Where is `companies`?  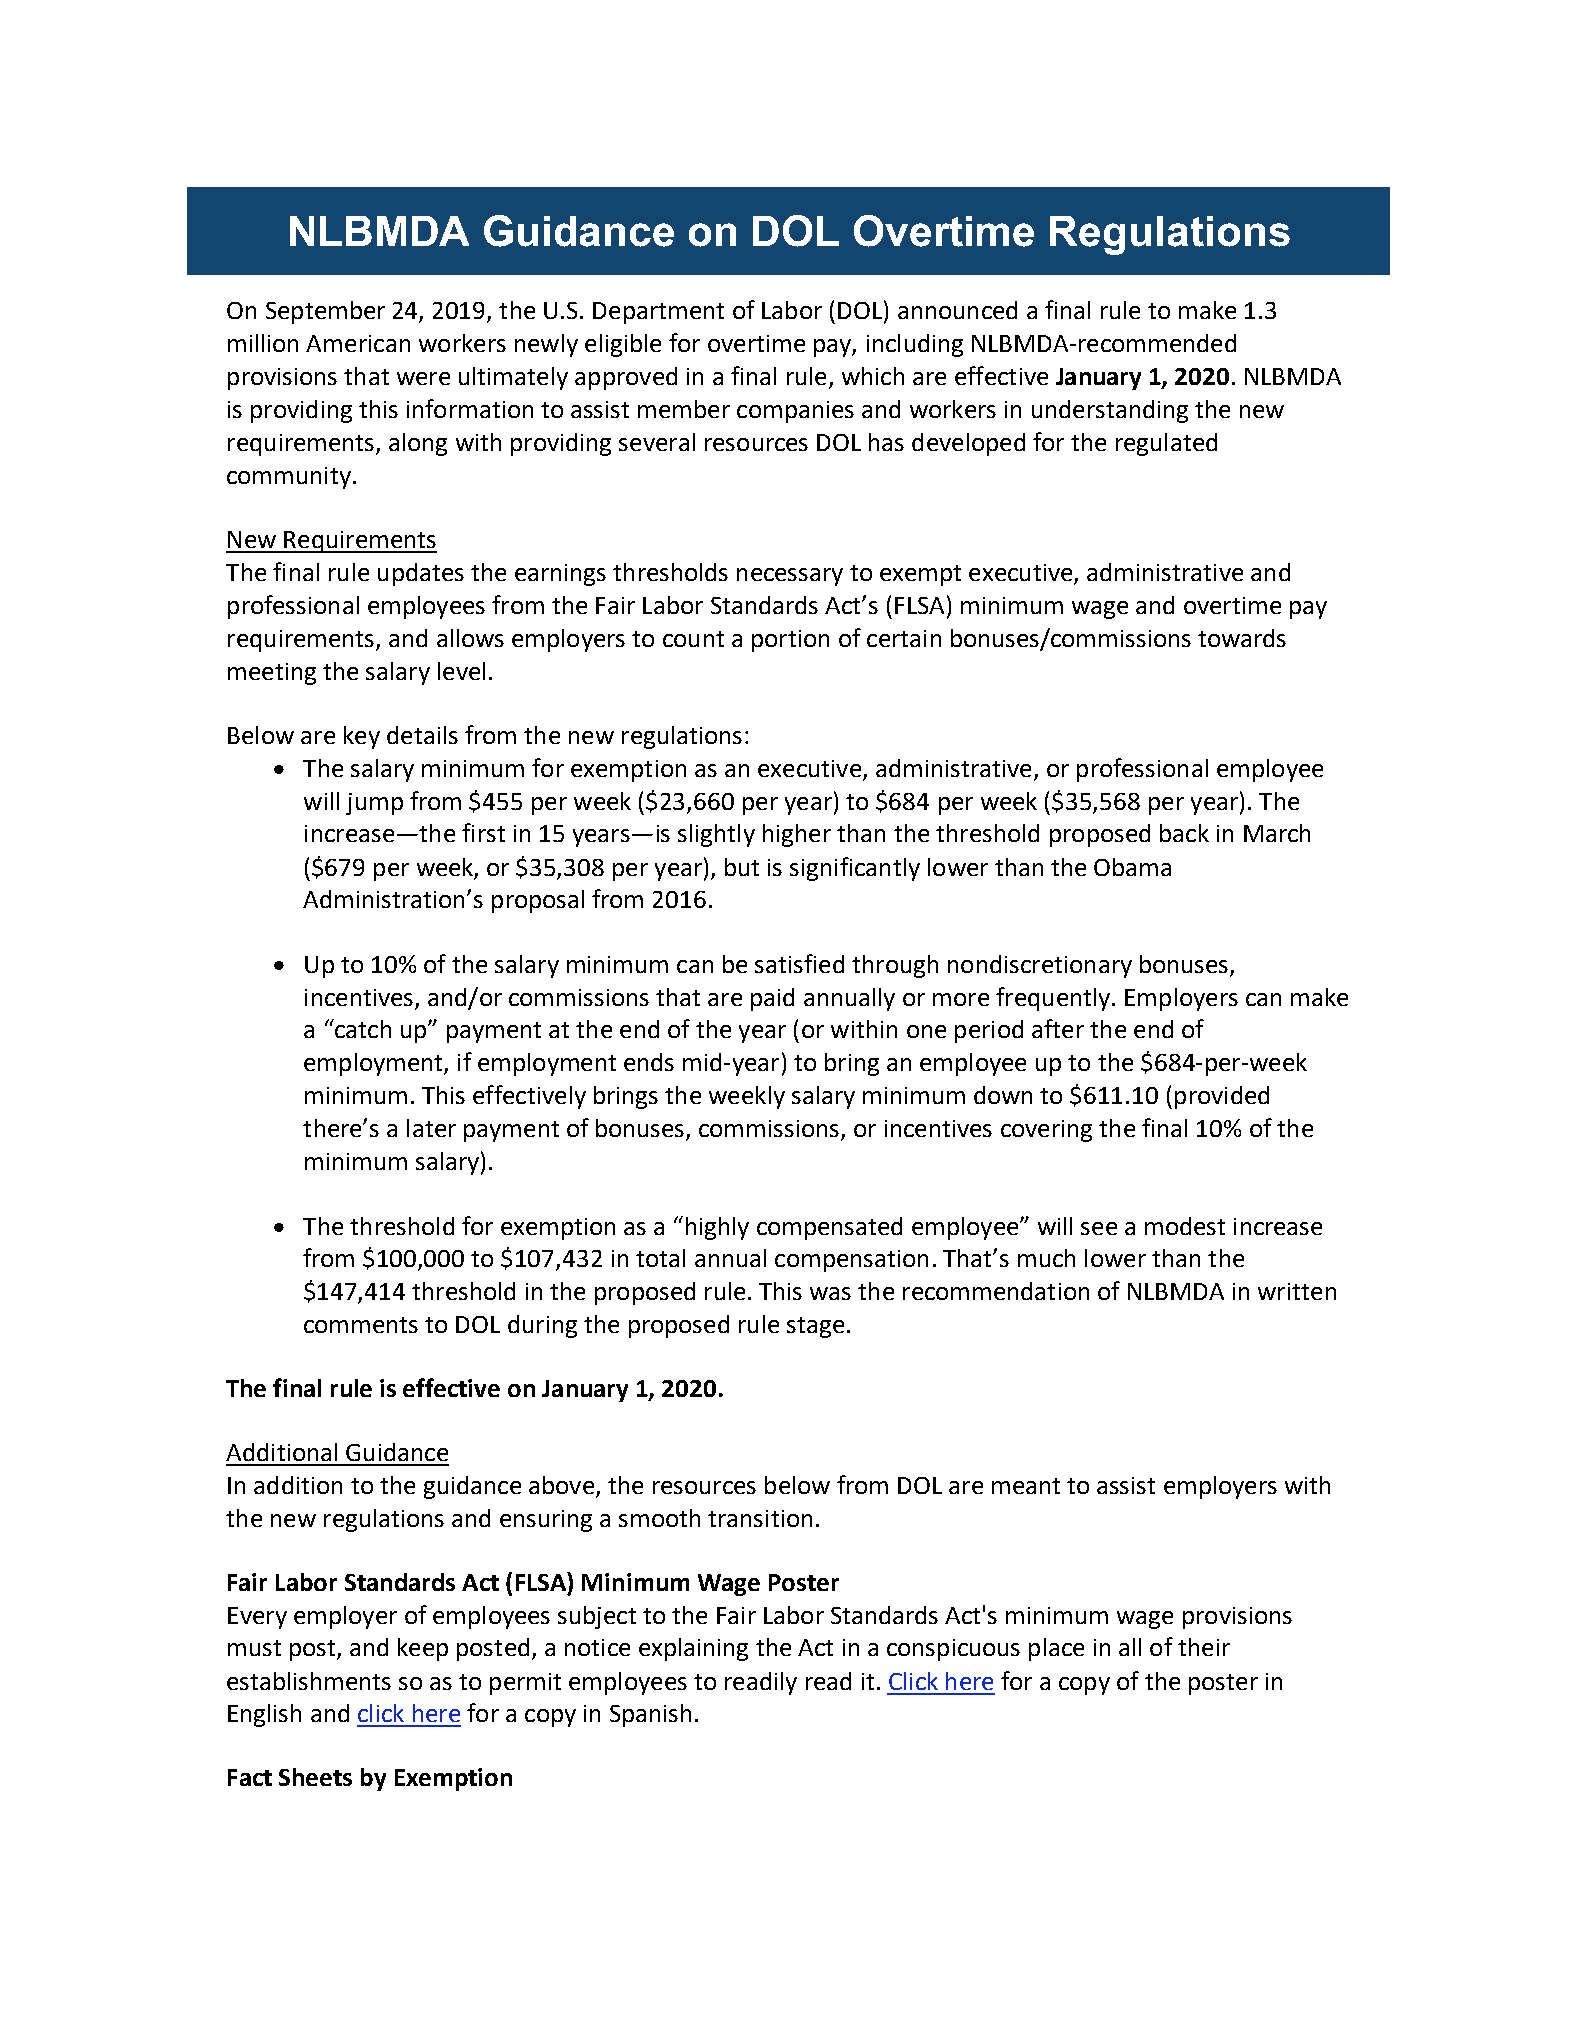
companies is located at coordinates (795, 412).
